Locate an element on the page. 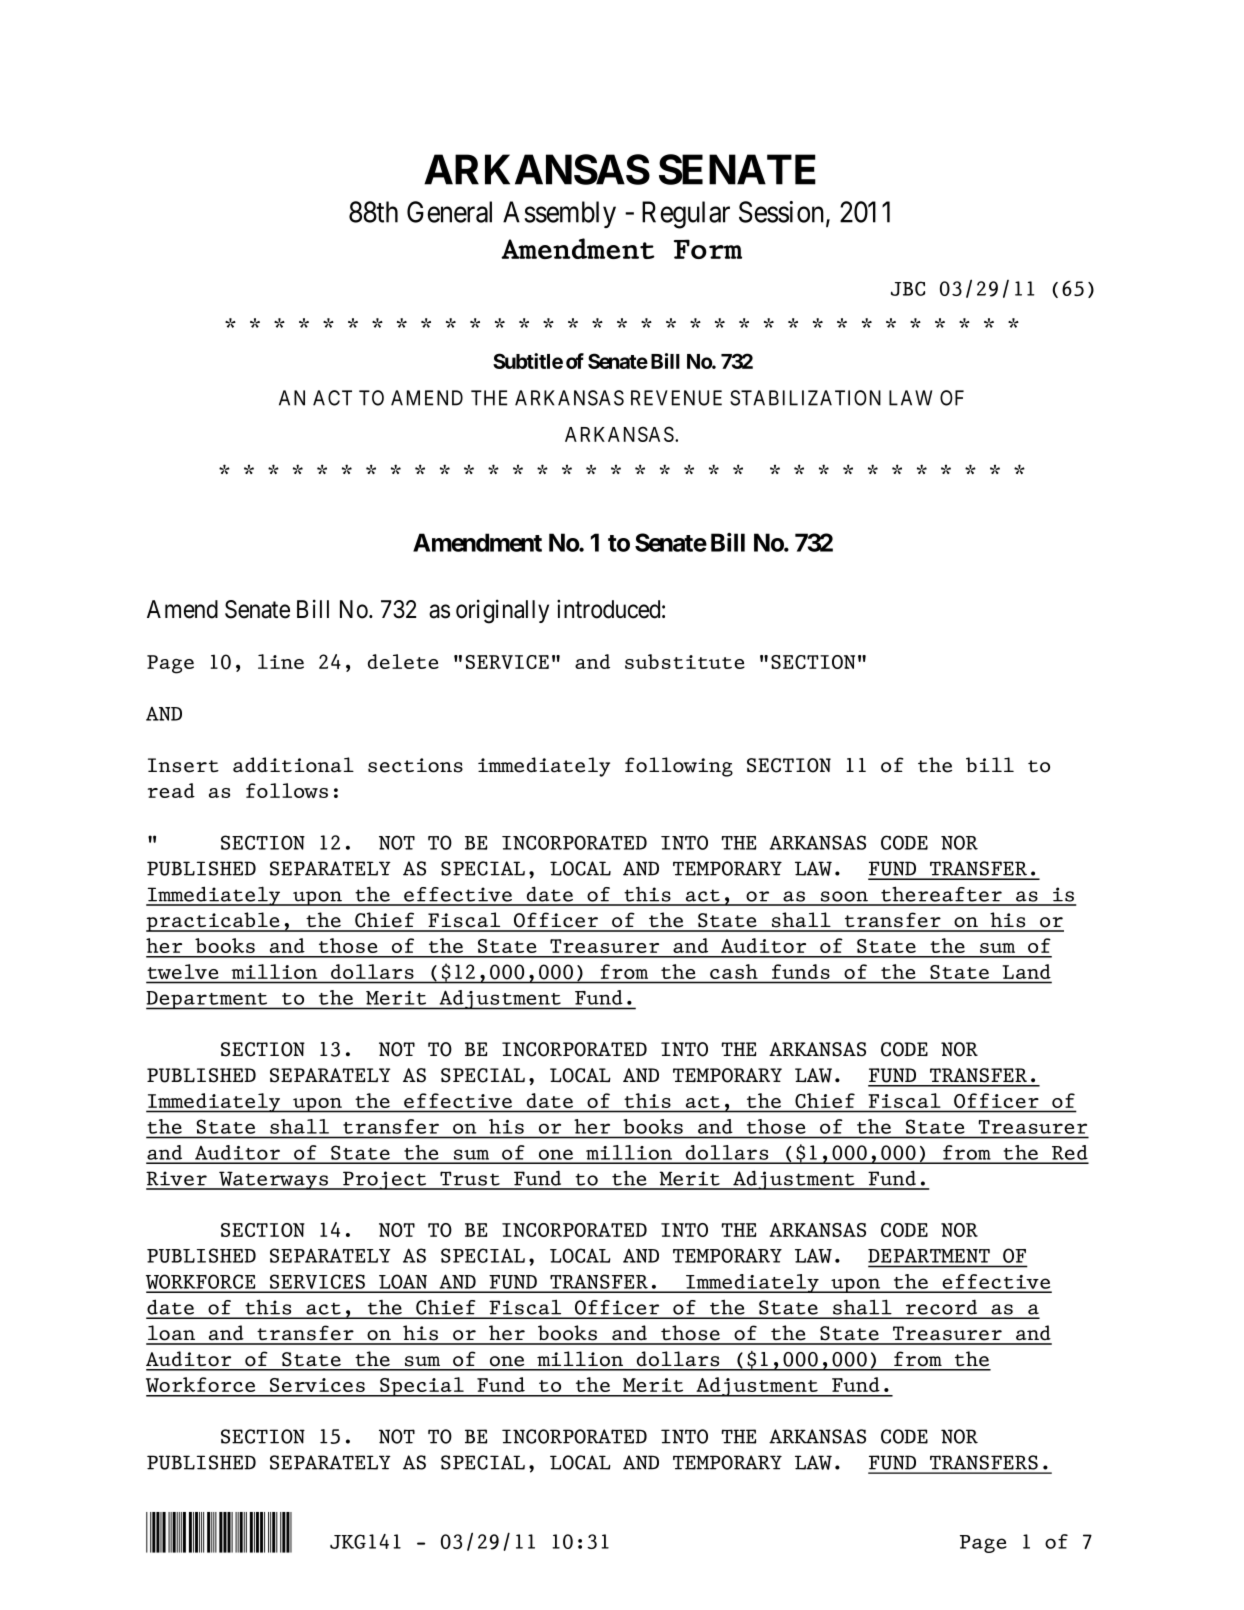 The height and width of the document is (1610, 1244). originally is located at coordinates (502, 611).
